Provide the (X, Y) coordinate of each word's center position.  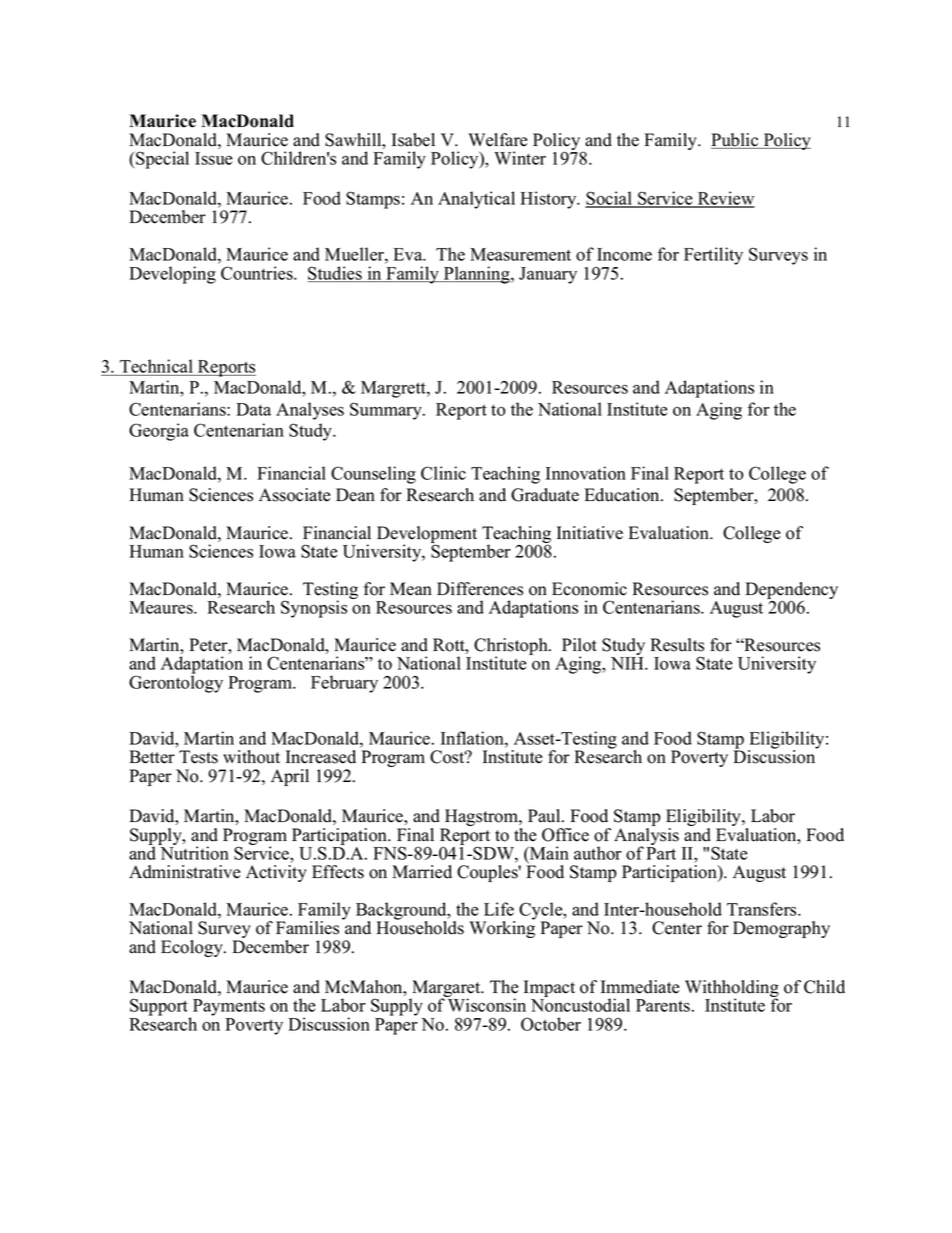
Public (736, 141)
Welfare (498, 140)
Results (677, 645)
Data (253, 409)
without (251, 757)
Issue (214, 158)
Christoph (512, 648)
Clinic (443, 473)
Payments (229, 1007)
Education (623, 495)
